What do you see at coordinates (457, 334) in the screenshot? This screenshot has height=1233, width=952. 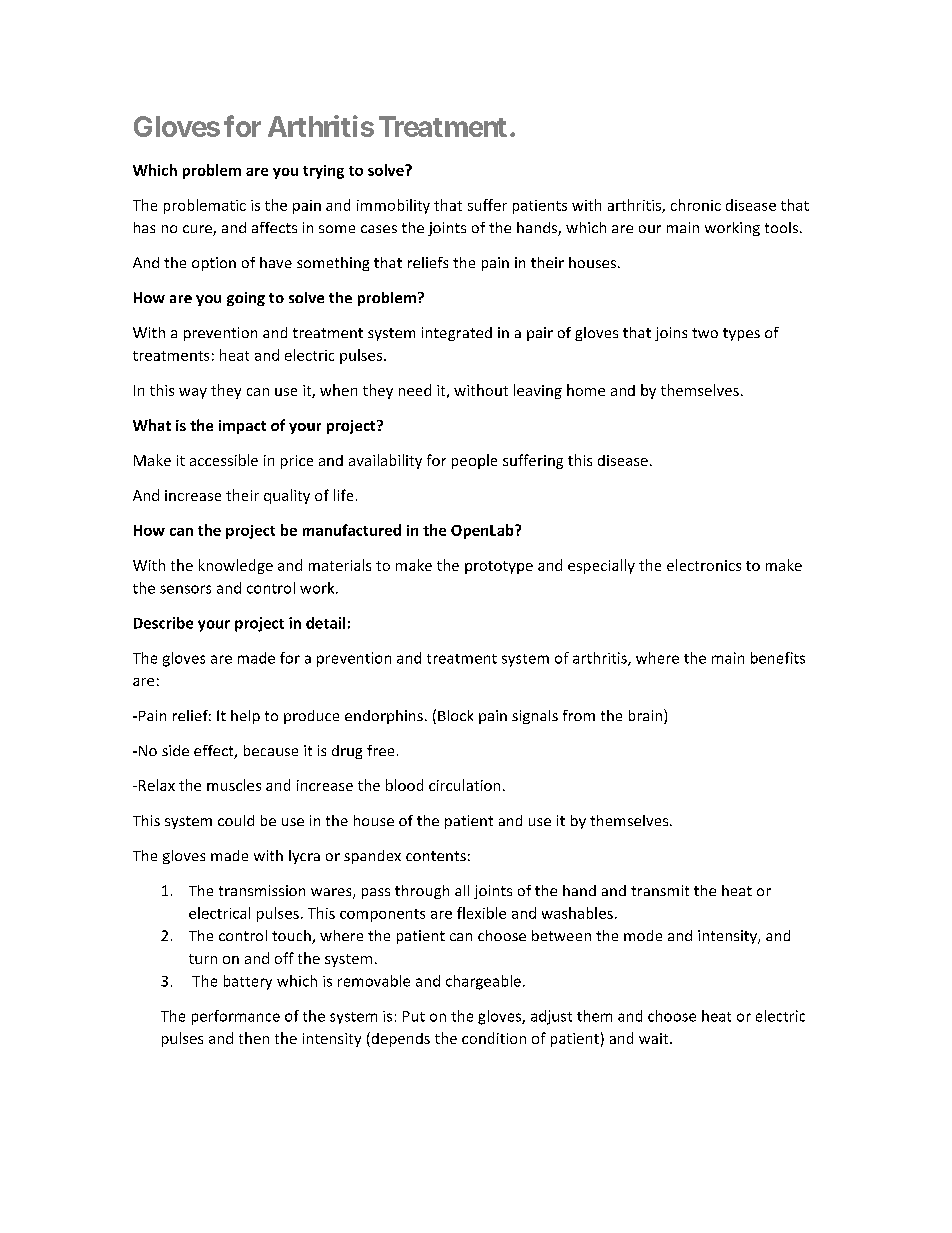 I see `integrated` at bounding box center [457, 334].
